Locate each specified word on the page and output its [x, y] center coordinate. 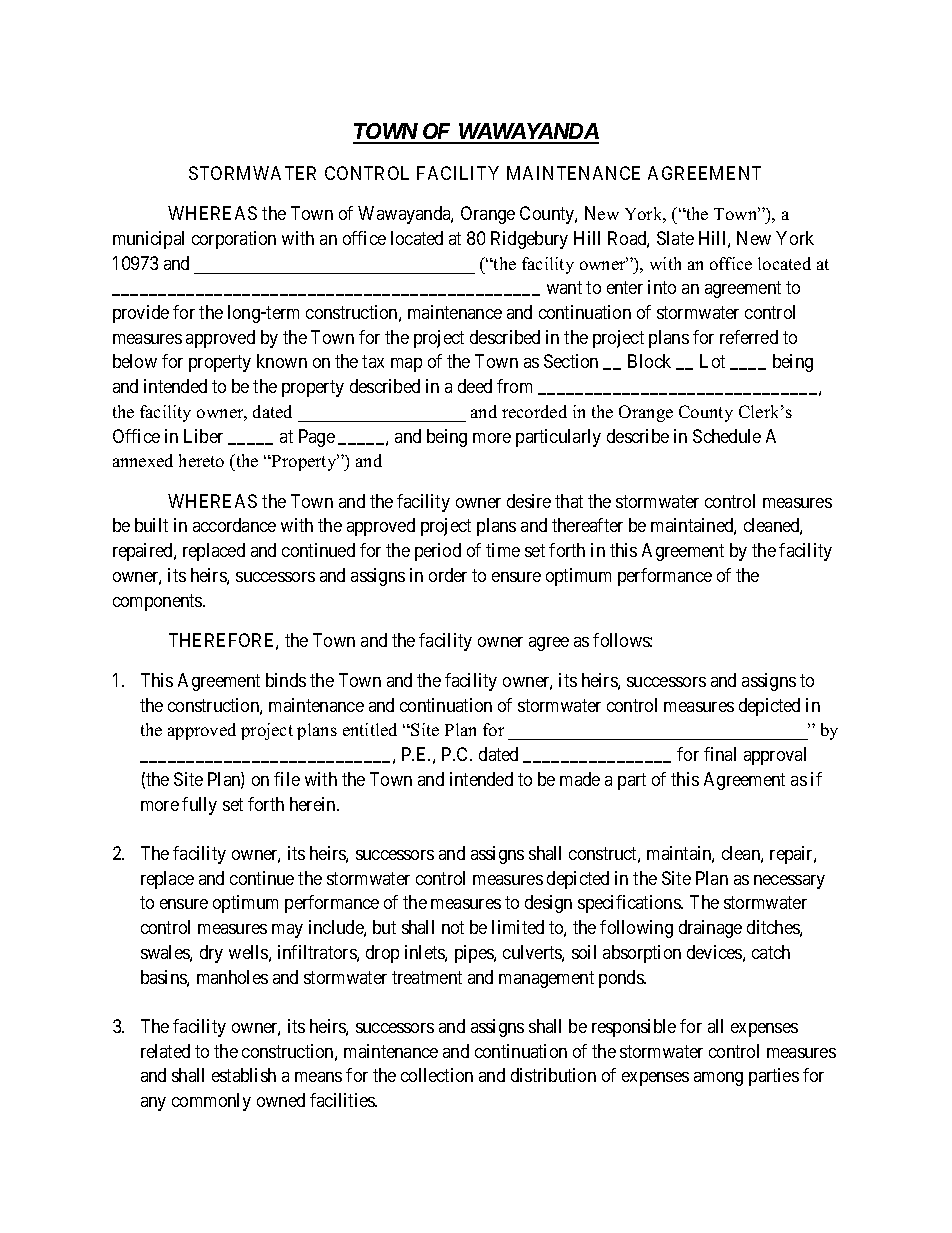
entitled [370, 729]
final [720, 754]
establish [244, 1075]
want [564, 288]
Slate [675, 238]
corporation [234, 240]
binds [286, 680]
